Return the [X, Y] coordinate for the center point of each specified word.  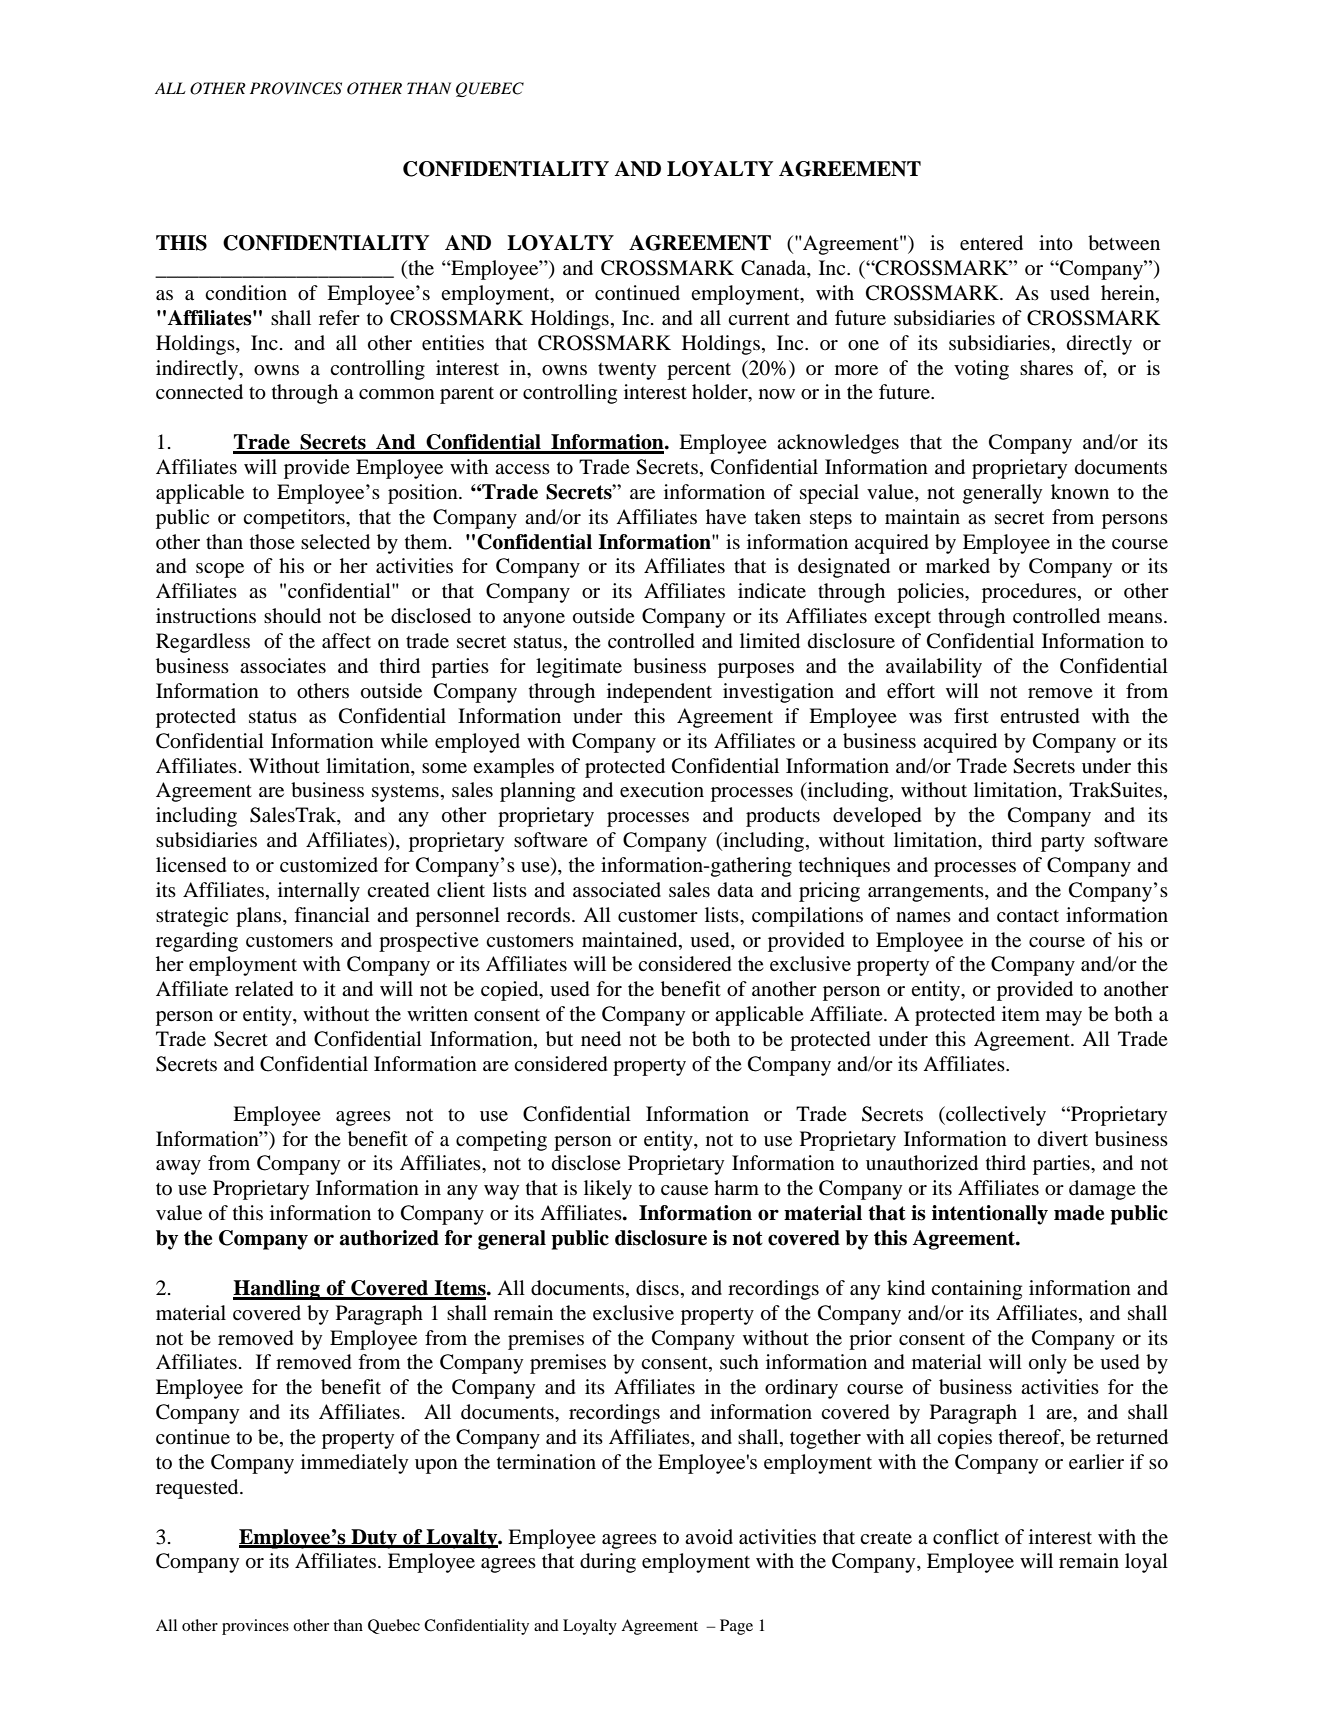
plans [260, 917]
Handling [278, 1290]
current [759, 319]
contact [1028, 916]
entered [991, 243]
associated [617, 890]
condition [246, 293]
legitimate [579, 668]
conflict [966, 1536]
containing [976, 1290]
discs [657, 1288]
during [608, 1563]
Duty [374, 1539]
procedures [1029, 593]
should [292, 616]
